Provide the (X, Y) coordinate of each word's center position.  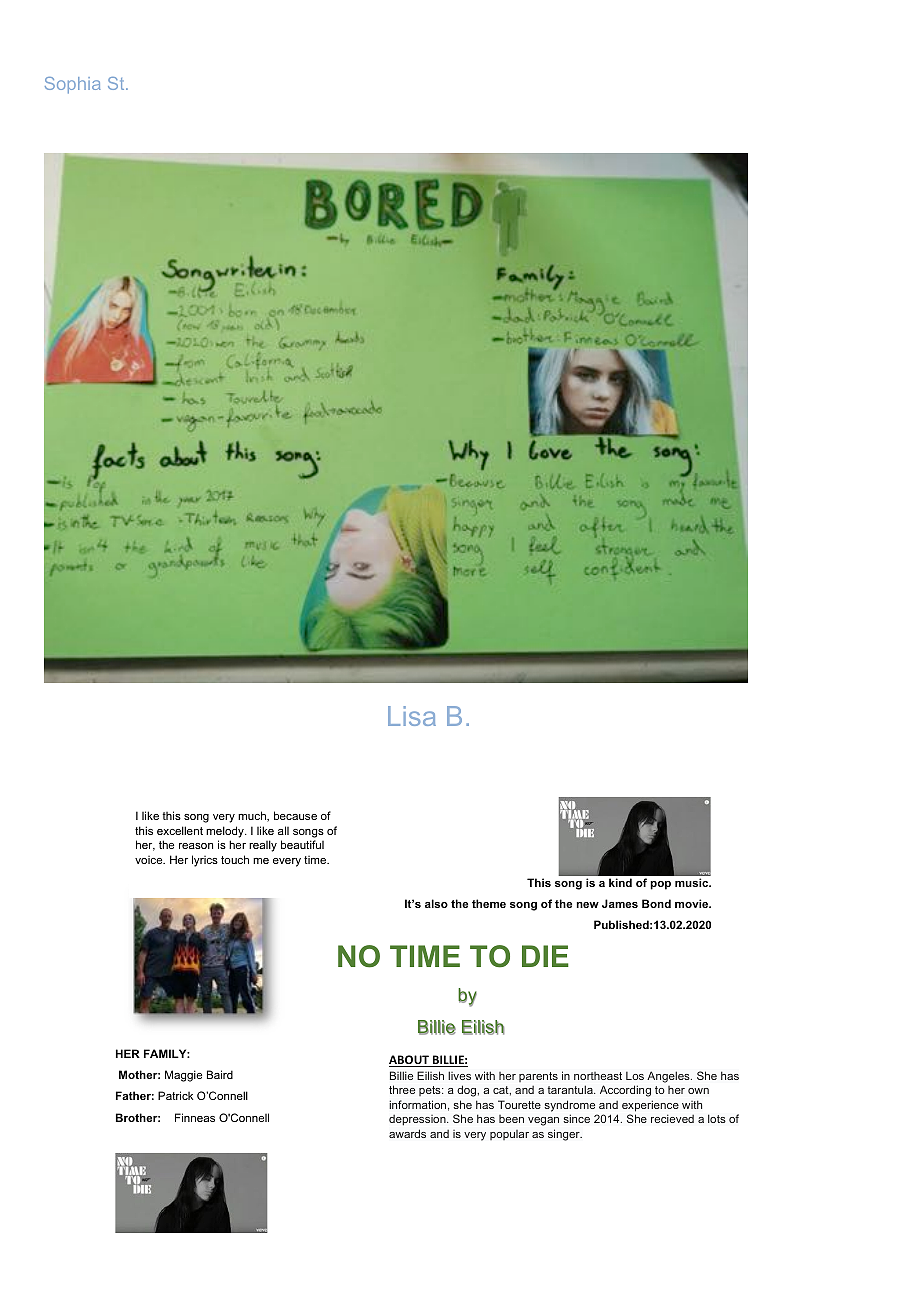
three (402, 1089)
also (436, 903)
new (588, 905)
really (263, 846)
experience (650, 1106)
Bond (656, 903)
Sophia (72, 85)
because (295, 815)
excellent (180, 830)
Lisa (412, 716)
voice (150, 860)
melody (226, 832)
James (620, 903)
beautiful (302, 844)
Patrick (176, 1095)
